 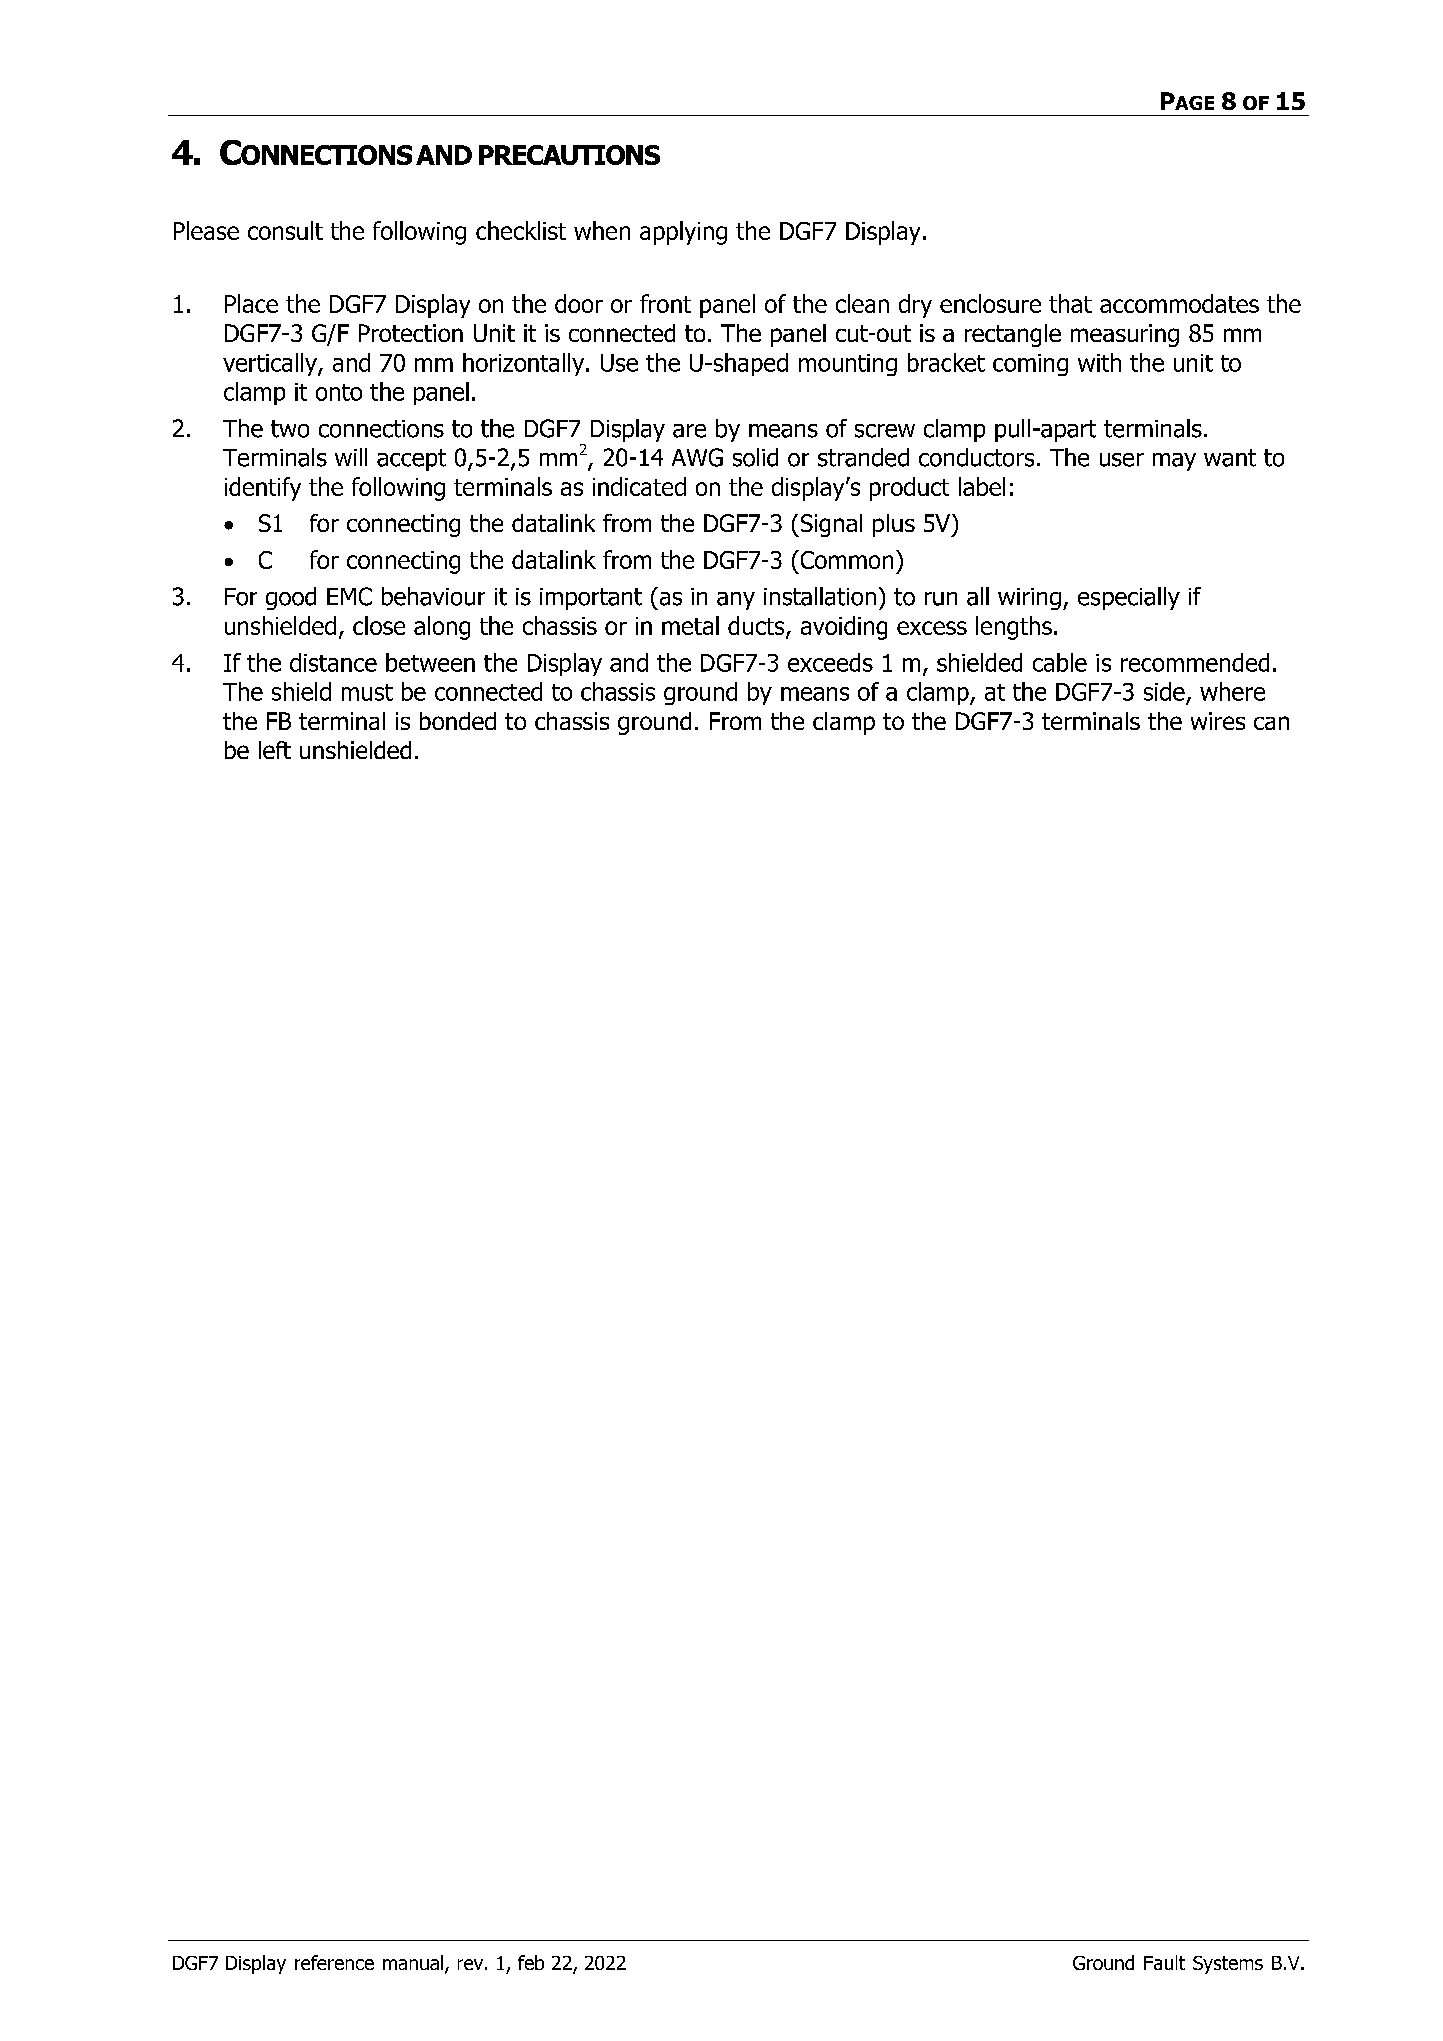 I want to click on Fault, so click(x=1164, y=1962).
